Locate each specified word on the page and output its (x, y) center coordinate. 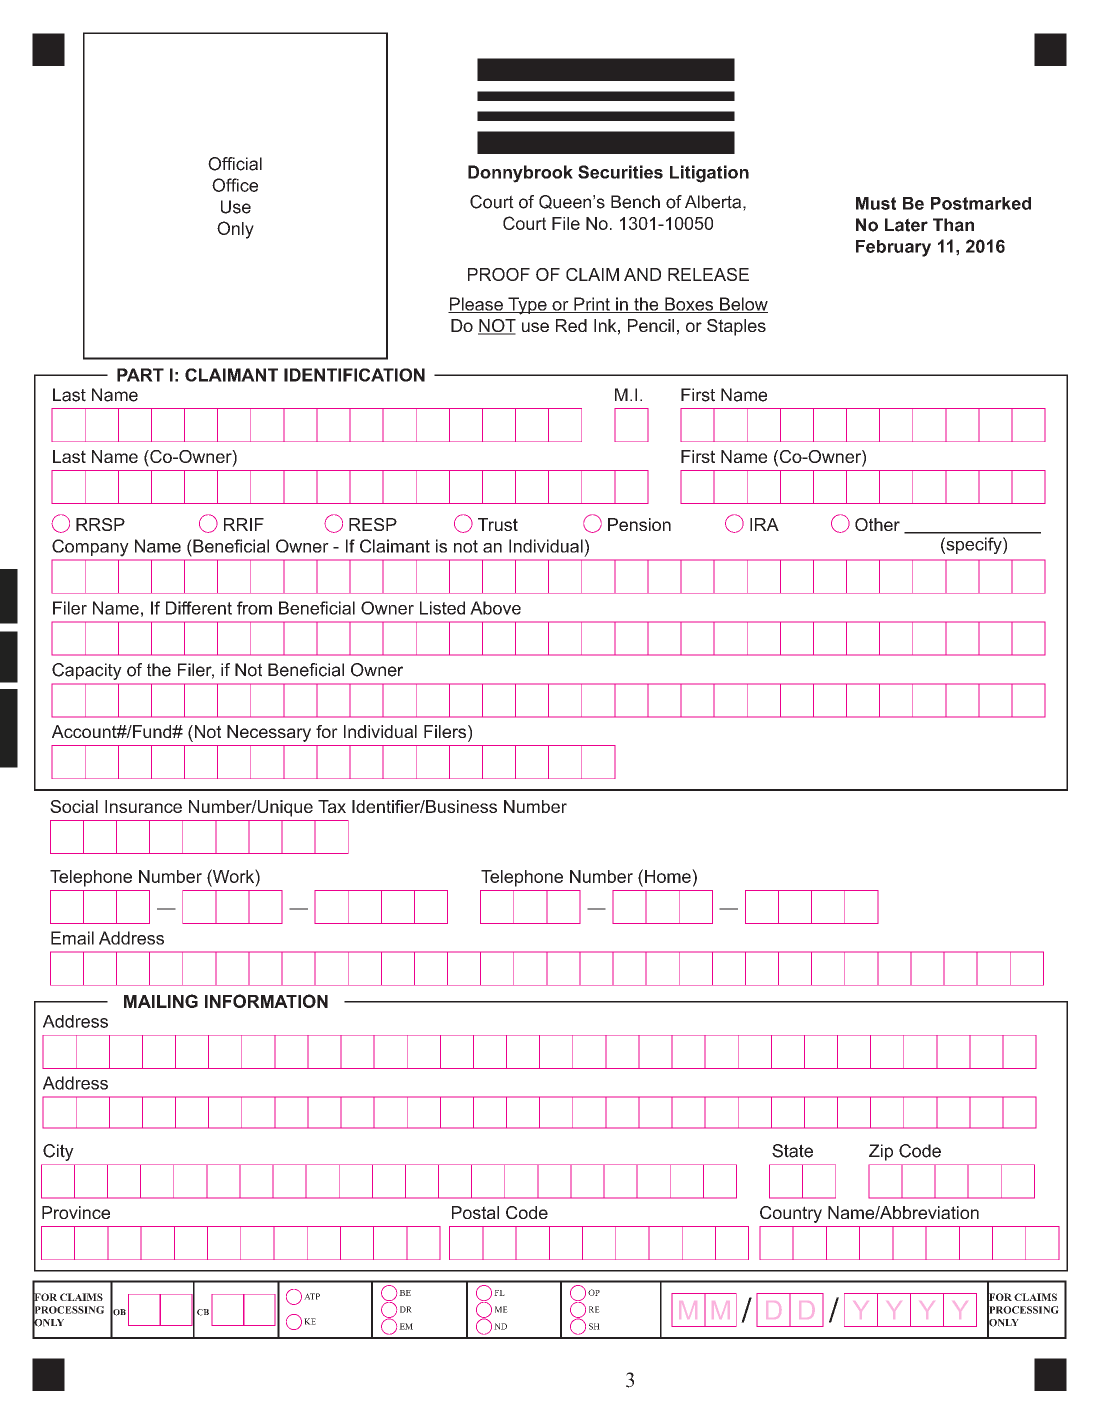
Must (876, 203)
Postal (475, 1212)
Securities (620, 172)
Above (495, 608)
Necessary (269, 733)
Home (669, 876)
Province (76, 1212)
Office (235, 185)
